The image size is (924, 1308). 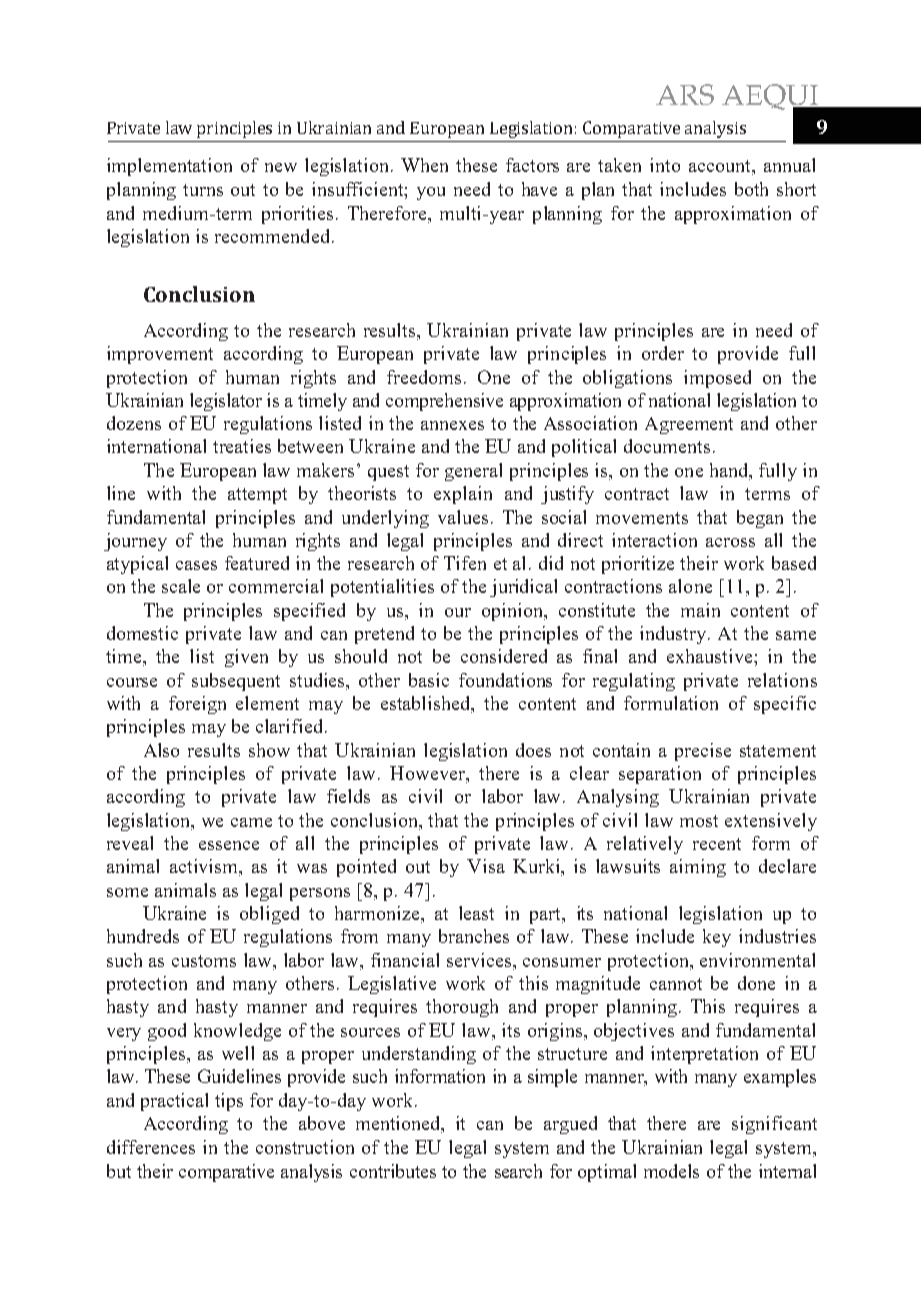 I want to click on imposed, so click(x=717, y=379).
